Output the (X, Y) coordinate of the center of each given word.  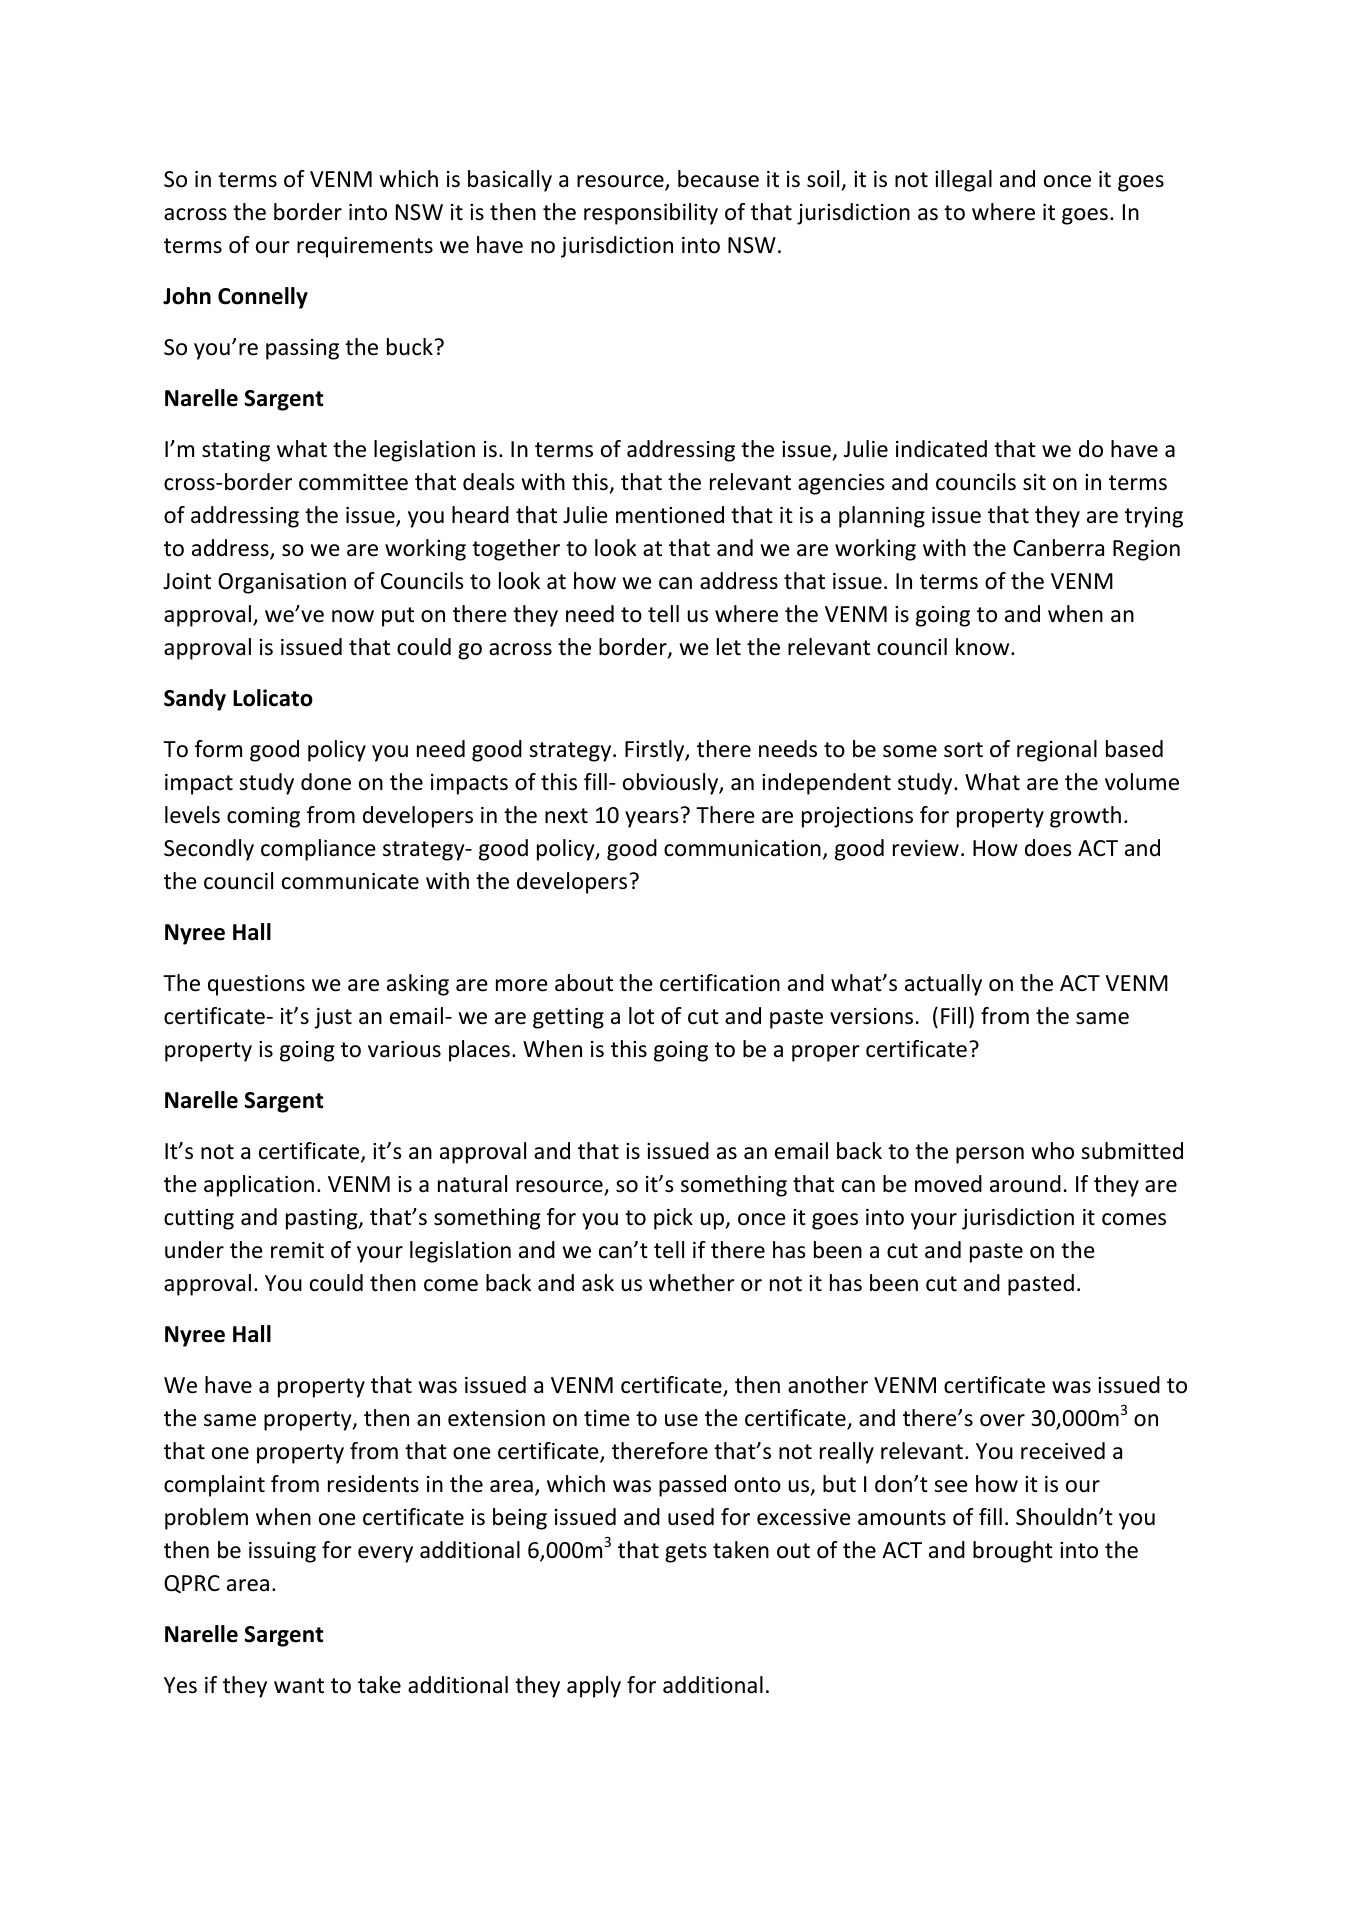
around (1025, 1184)
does (1048, 848)
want (299, 1686)
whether (692, 1283)
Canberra (1058, 548)
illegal (963, 181)
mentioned (670, 515)
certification (720, 983)
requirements (365, 247)
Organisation (282, 583)
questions (256, 985)
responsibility (651, 214)
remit (297, 1250)
